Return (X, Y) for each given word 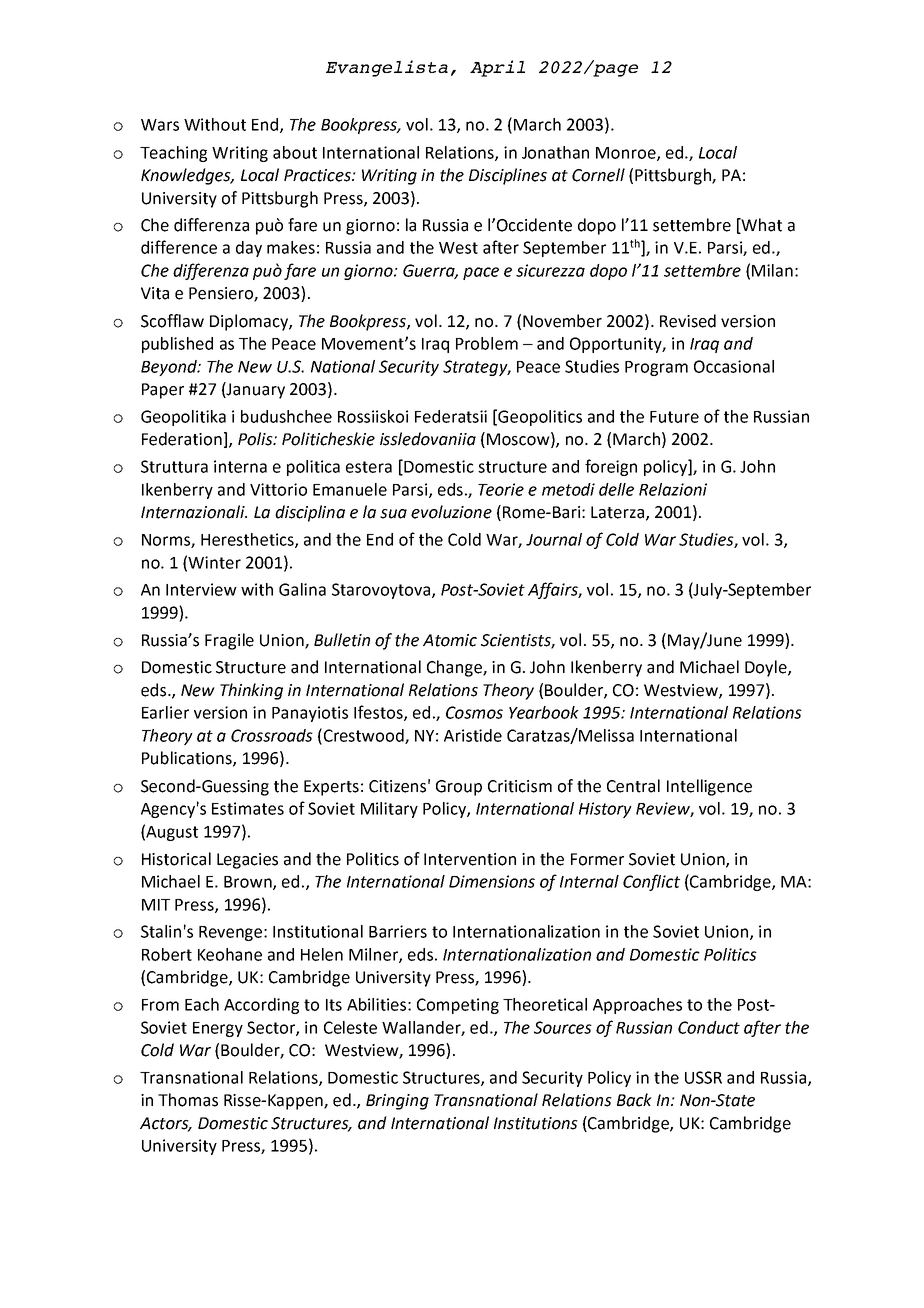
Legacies (247, 861)
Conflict (651, 882)
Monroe (627, 154)
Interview (201, 589)
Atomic (450, 640)
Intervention (470, 859)
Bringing (397, 1102)
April (497, 68)
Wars (160, 125)
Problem (487, 343)
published (177, 345)
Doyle (767, 668)
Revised (688, 321)
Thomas (188, 1100)
